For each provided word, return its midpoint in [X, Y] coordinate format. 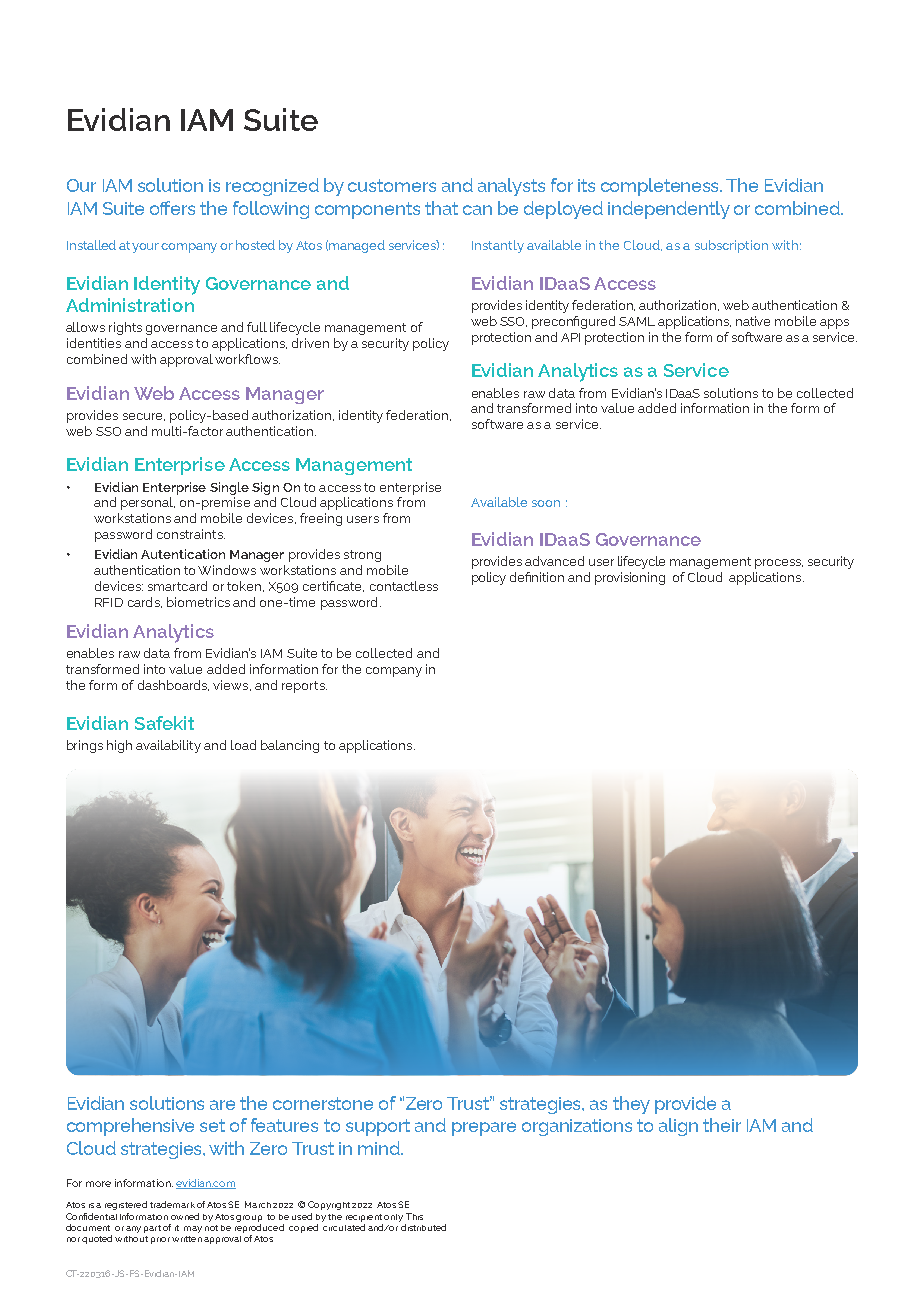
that [441, 208]
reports [304, 687]
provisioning [630, 578]
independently [669, 210]
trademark [172, 1204]
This [414, 1216]
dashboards [173, 685]
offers [172, 208]
